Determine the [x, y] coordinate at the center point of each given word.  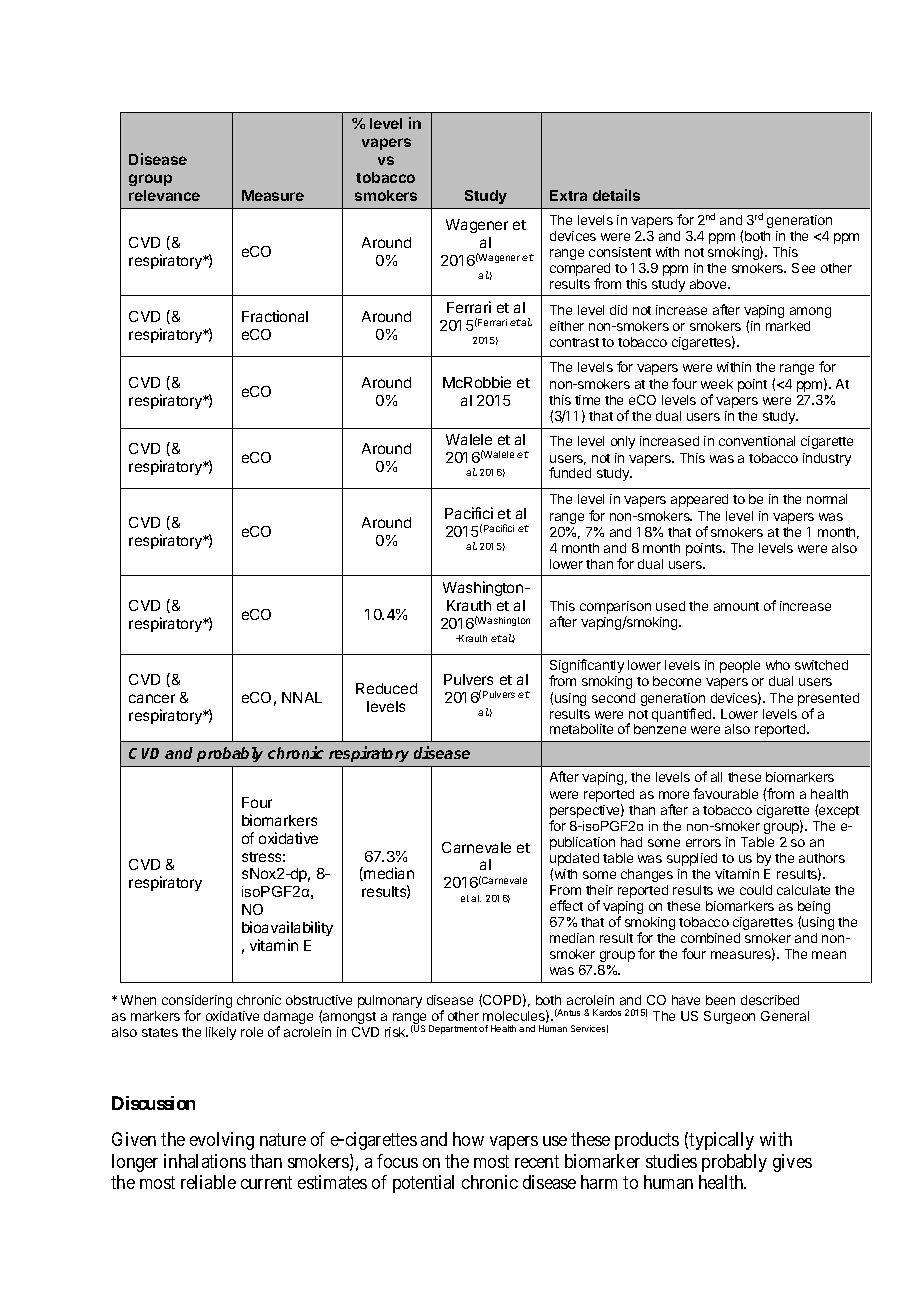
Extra [568, 195]
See [803, 268]
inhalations [205, 1161]
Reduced [386, 688]
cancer [152, 698]
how [468, 1139]
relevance [164, 195]
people [740, 666]
